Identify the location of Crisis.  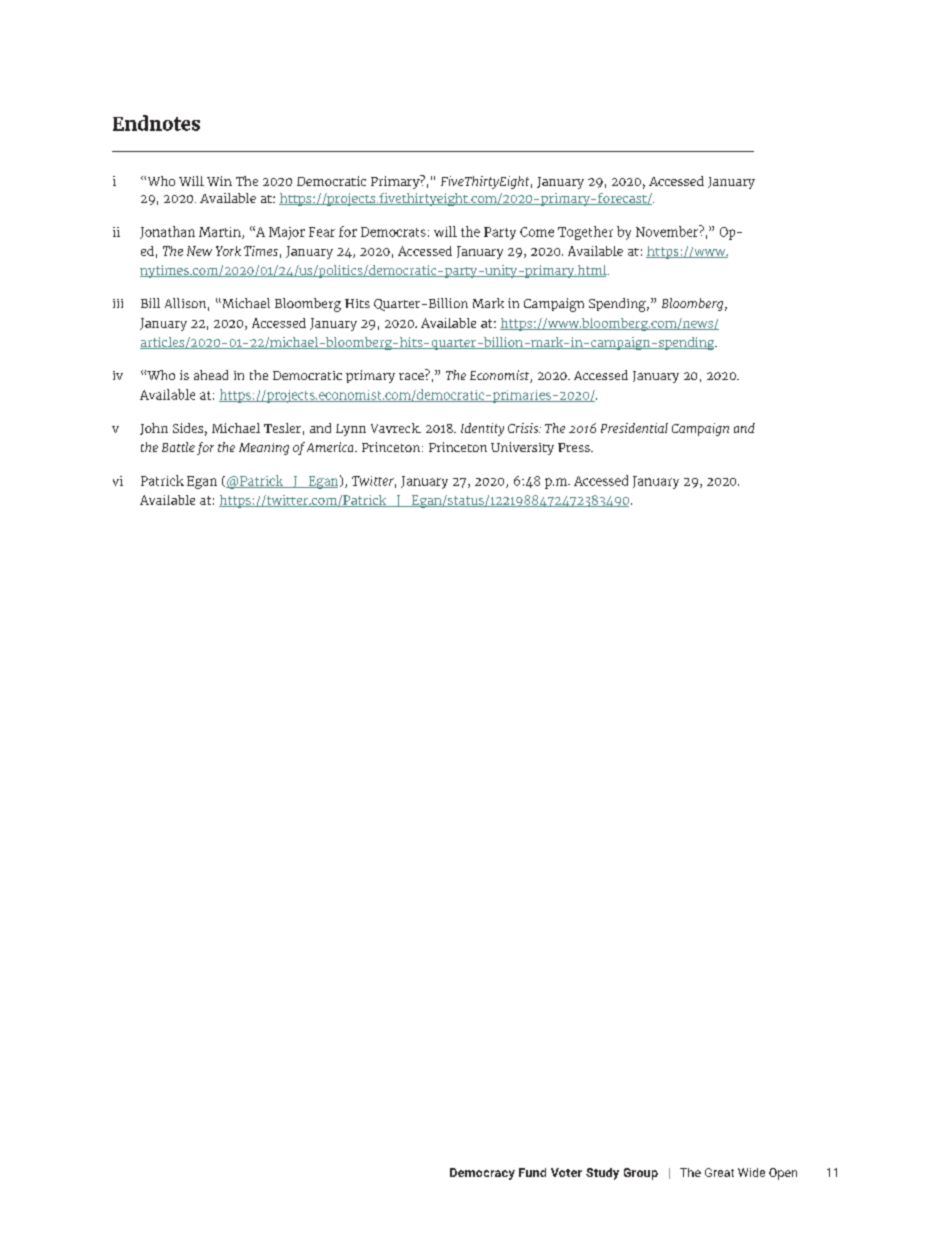
(524, 428).
